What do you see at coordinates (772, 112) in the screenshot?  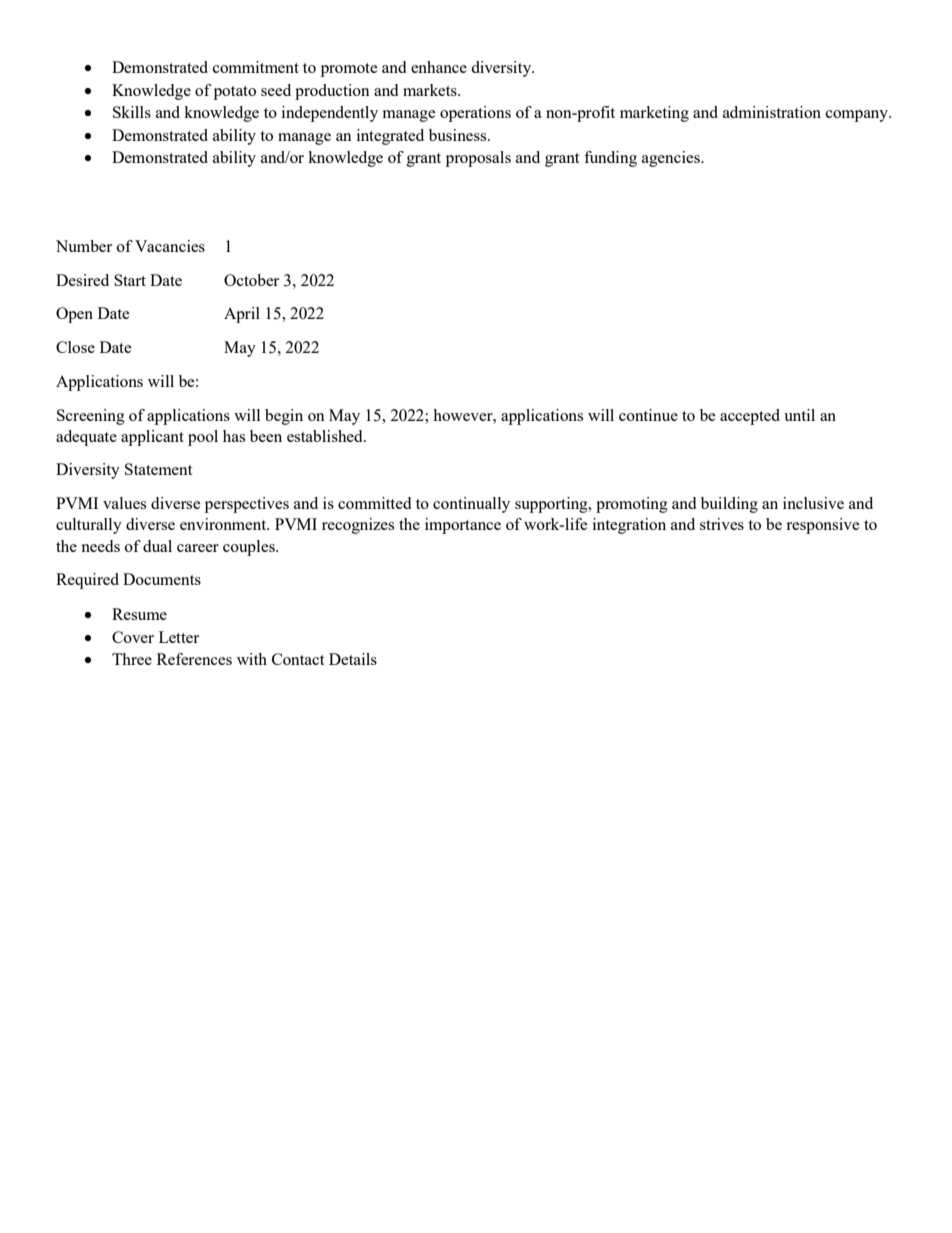 I see `administration` at bounding box center [772, 112].
